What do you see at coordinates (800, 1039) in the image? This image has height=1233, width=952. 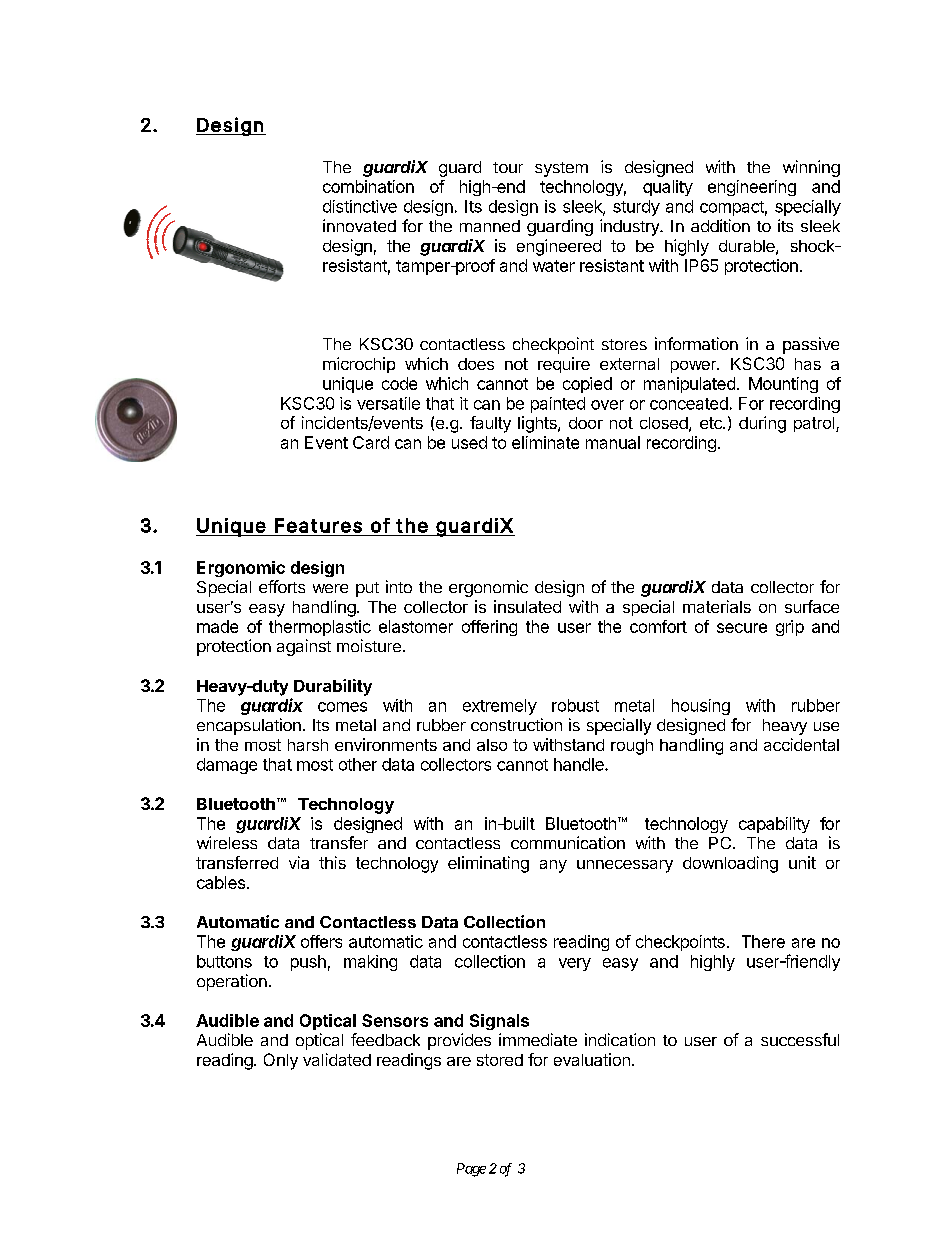 I see `successful` at bounding box center [800, 1039].
